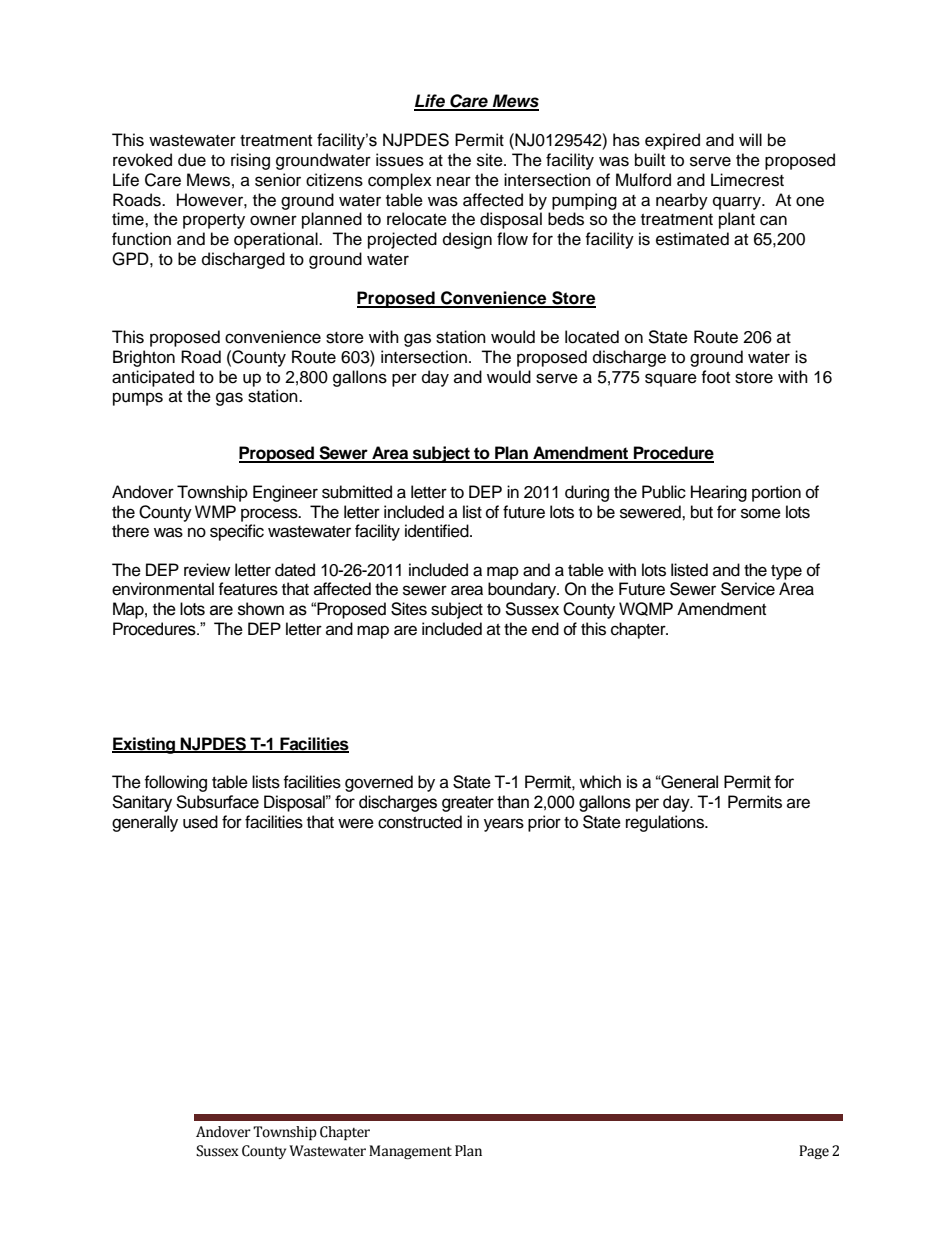 This screenshot has height=1233, width=952. I want to click on due, so click(192, 160).
